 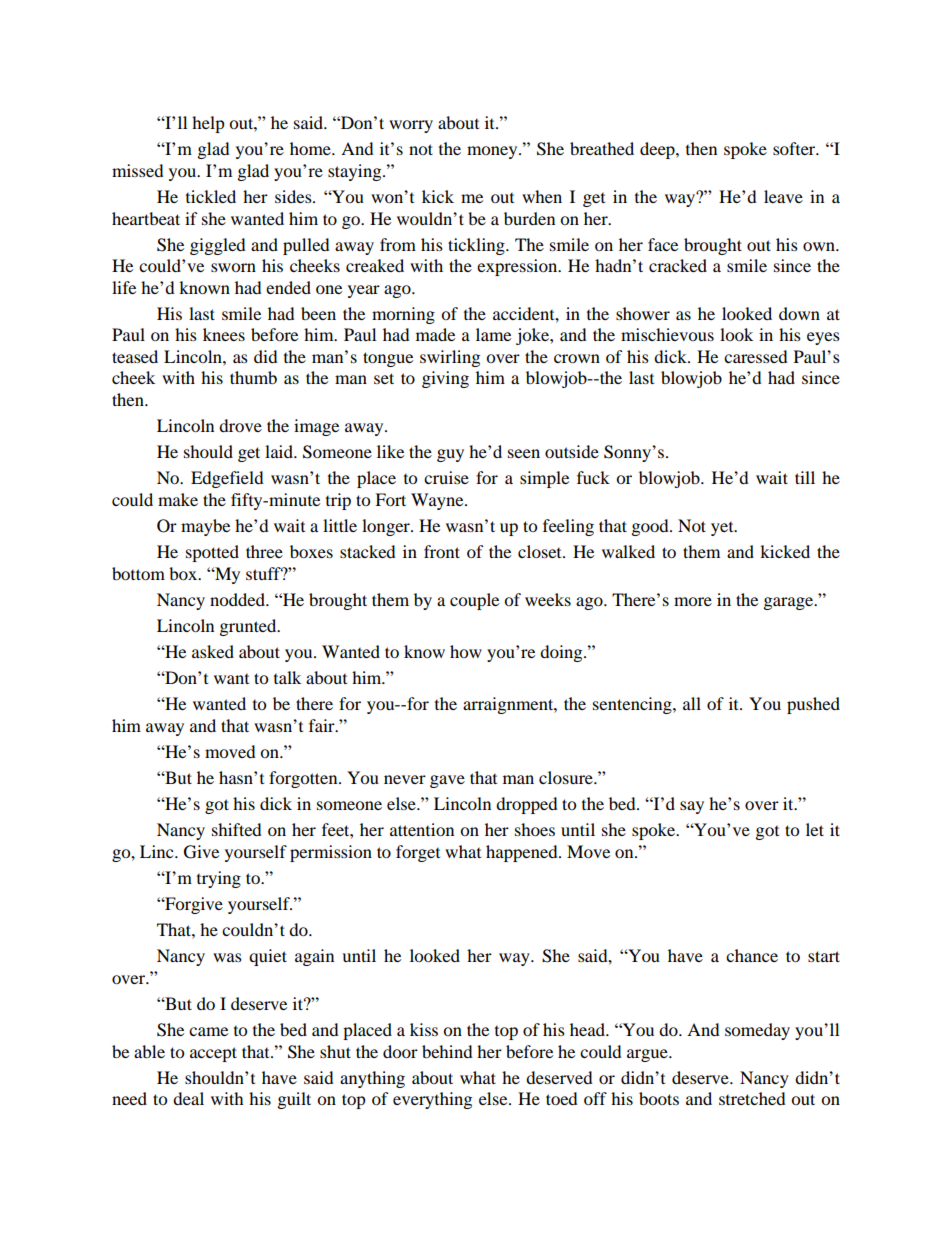 What do you see at coordinates (208, 124) in the screenshot?
I see `help` at bounding box center [208, 124].
